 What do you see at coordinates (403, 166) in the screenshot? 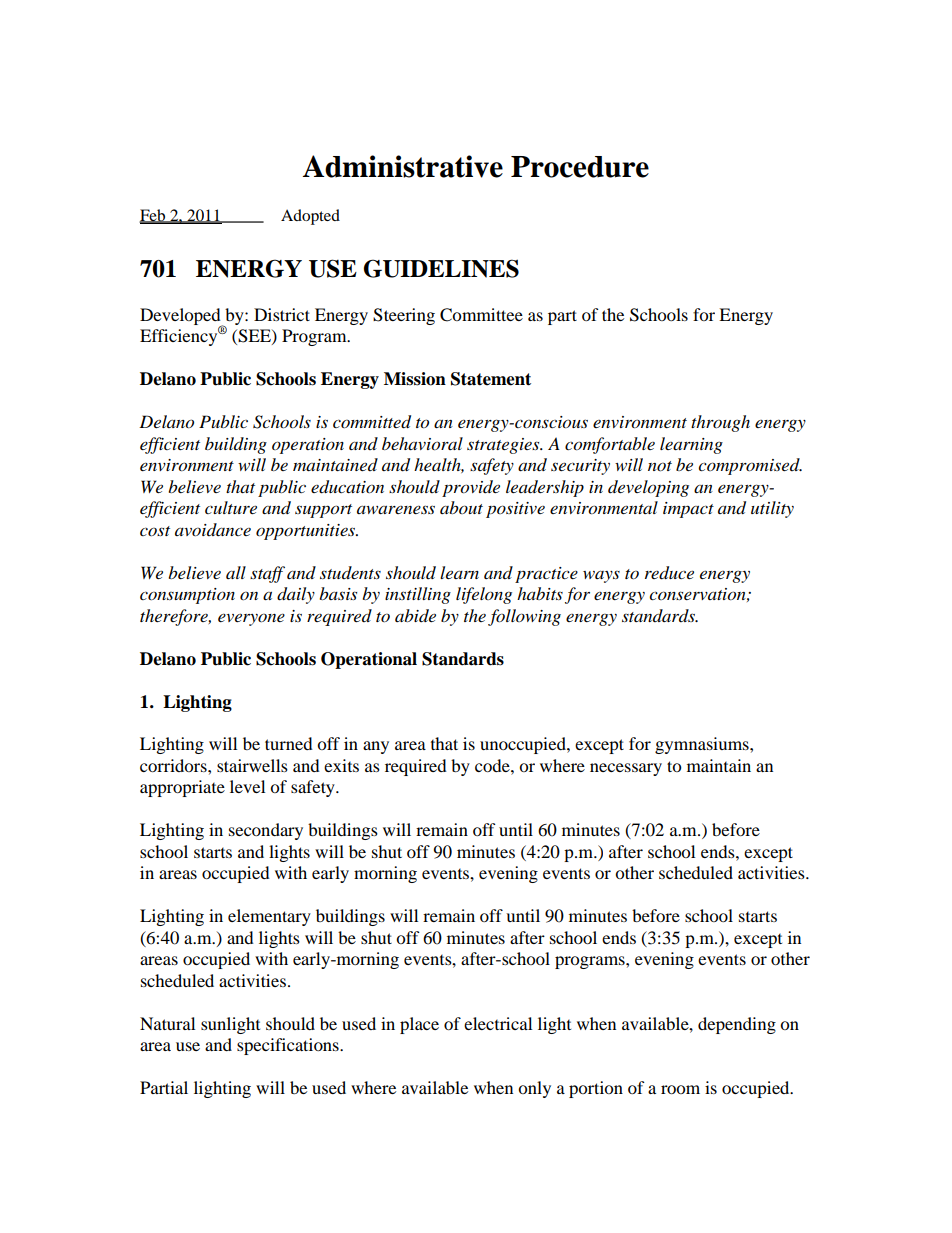
I see `Administrative` at bounding box center [403, 166].
